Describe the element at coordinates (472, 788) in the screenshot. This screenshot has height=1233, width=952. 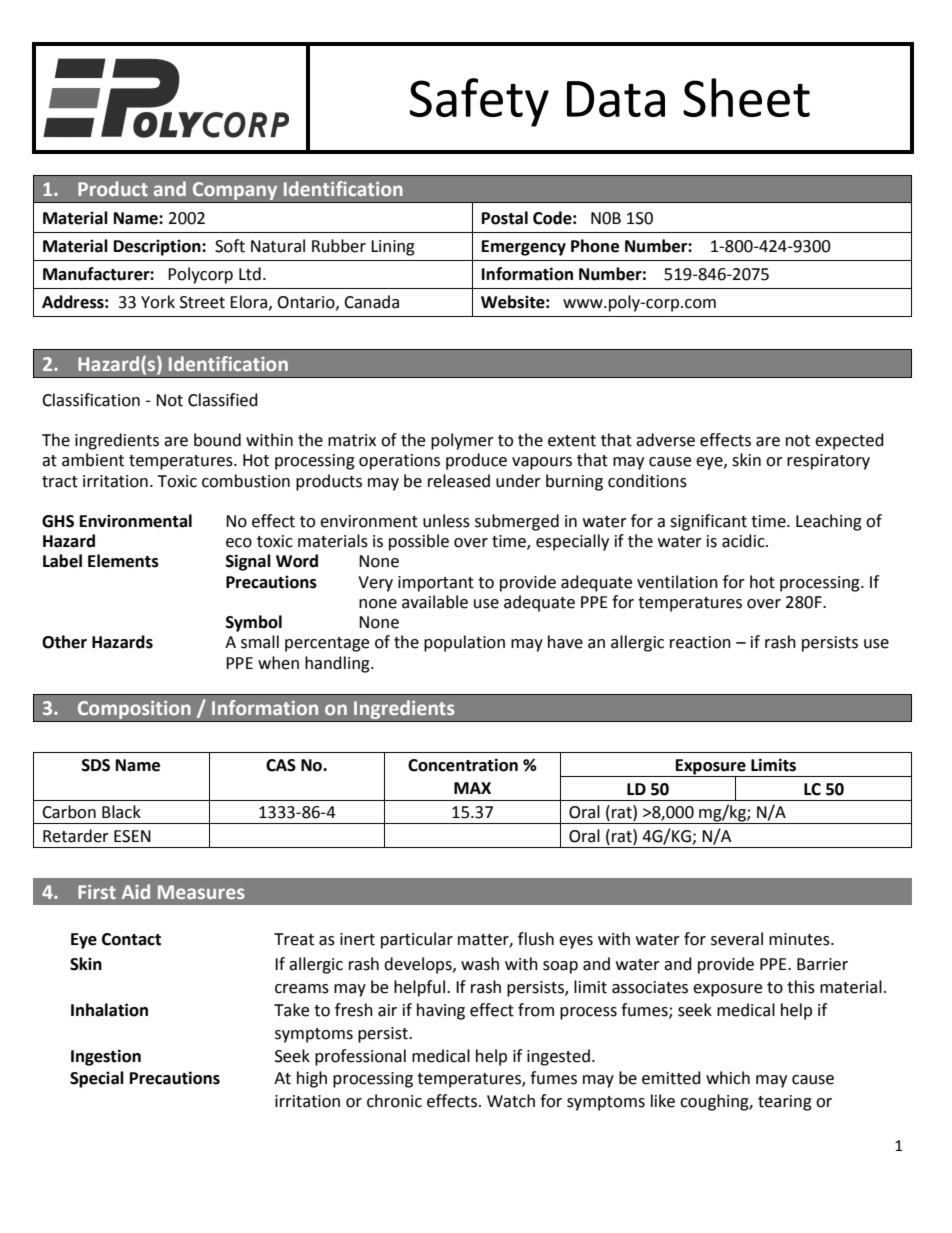
I see `MAX` at that location.
